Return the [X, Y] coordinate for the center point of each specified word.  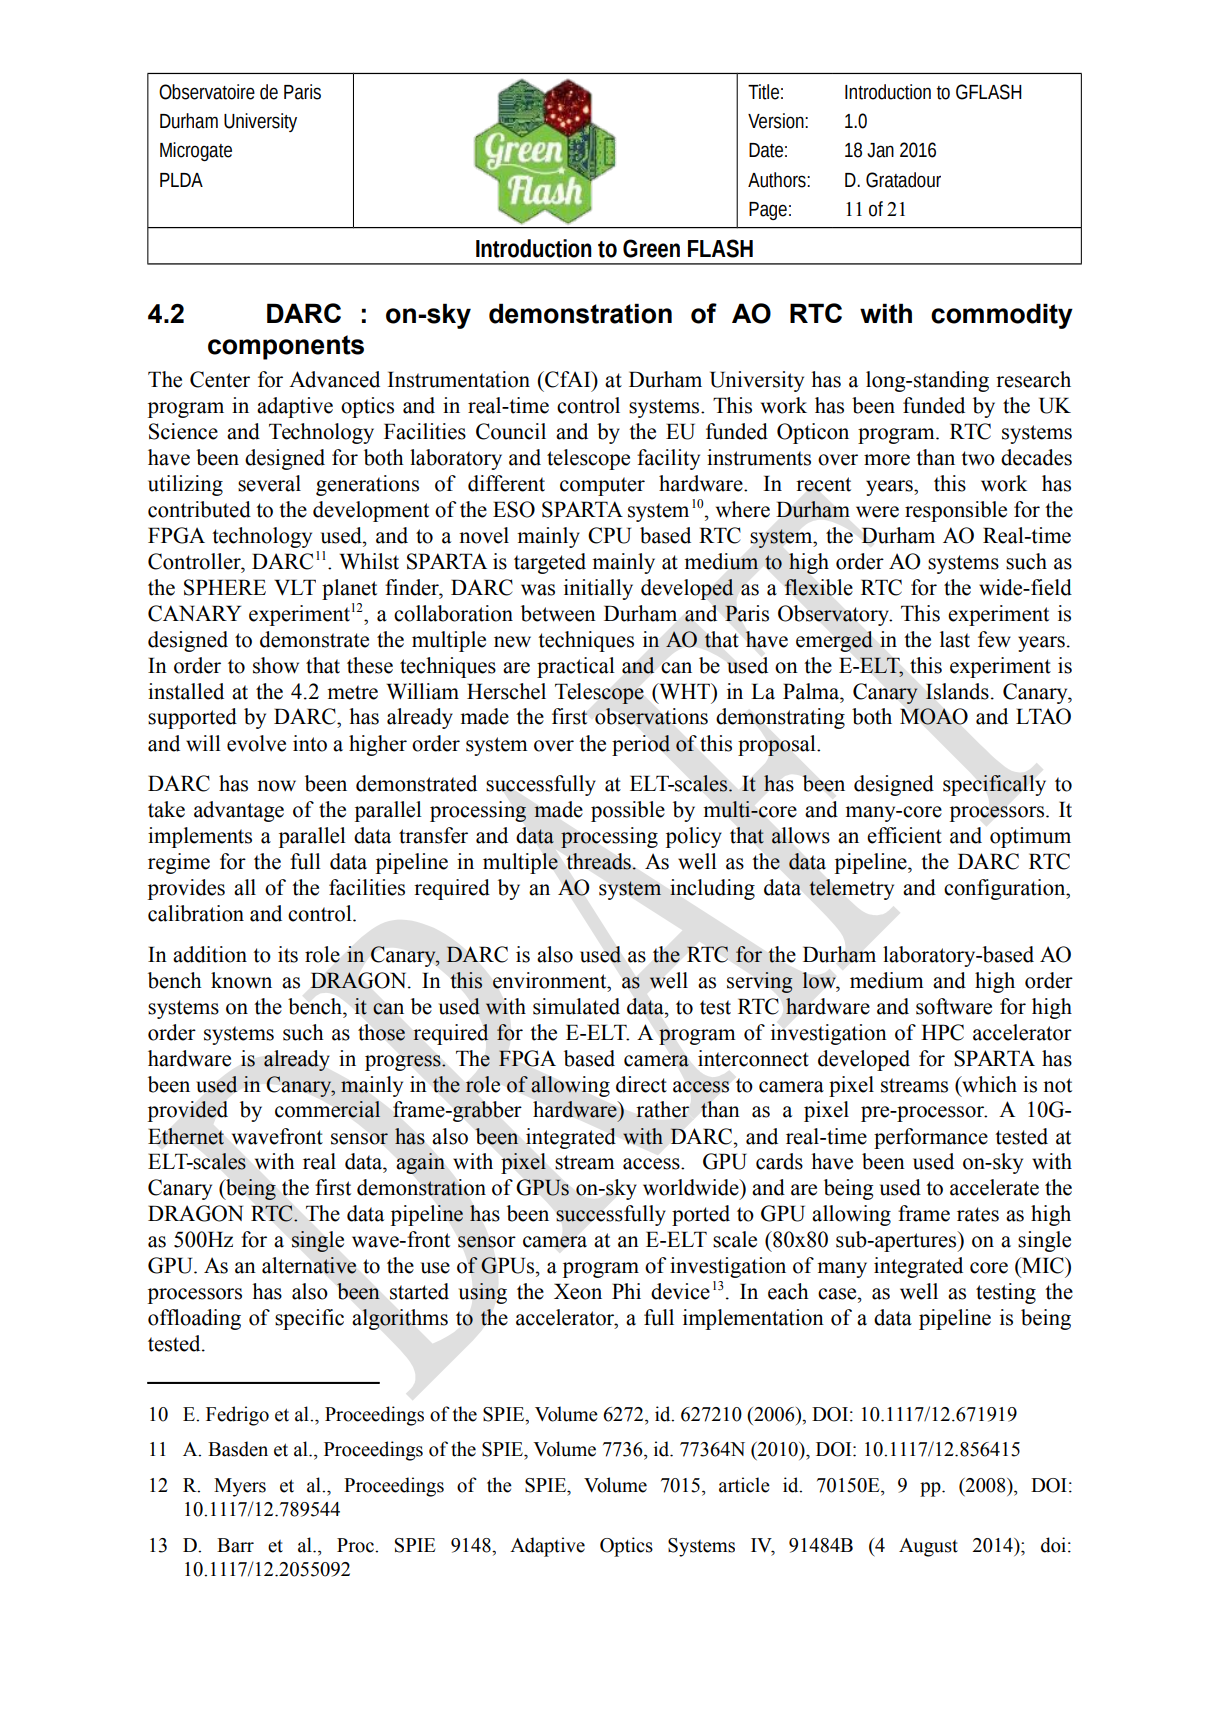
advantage [239, 811]
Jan [880, 150]
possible [628, 811]
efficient [904, 835]
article [744, 1485]
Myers [240, 1487]
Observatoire [207, 92]
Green [651, 248]
